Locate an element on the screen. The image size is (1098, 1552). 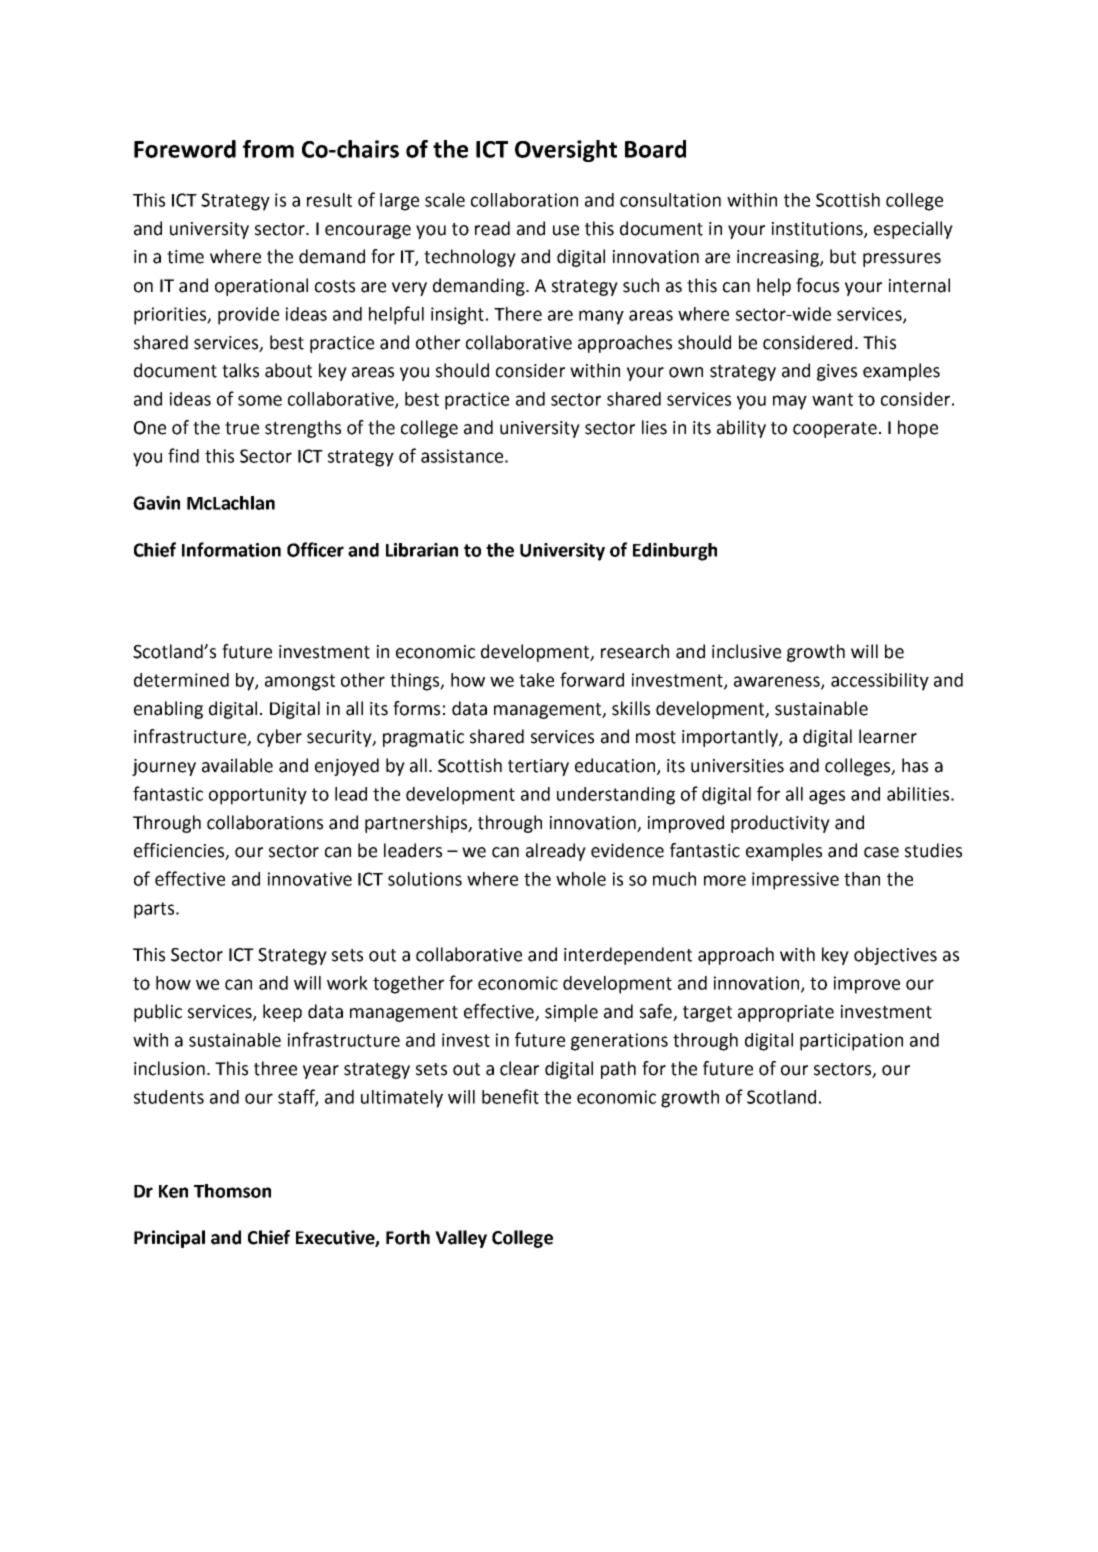
Information is located at coordinates (231, 549).
